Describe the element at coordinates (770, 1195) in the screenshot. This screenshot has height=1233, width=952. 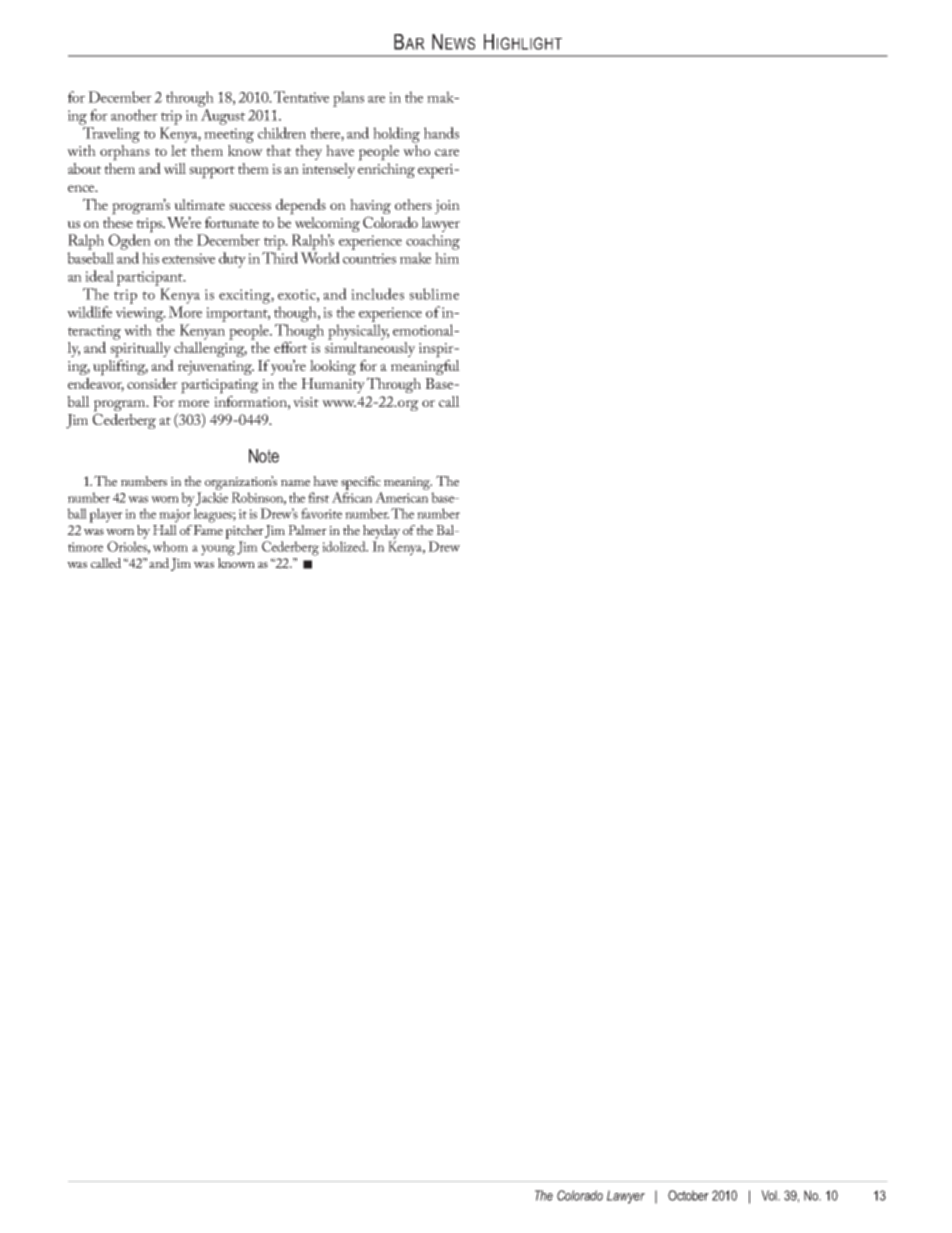
I see `Vol` at that location.
